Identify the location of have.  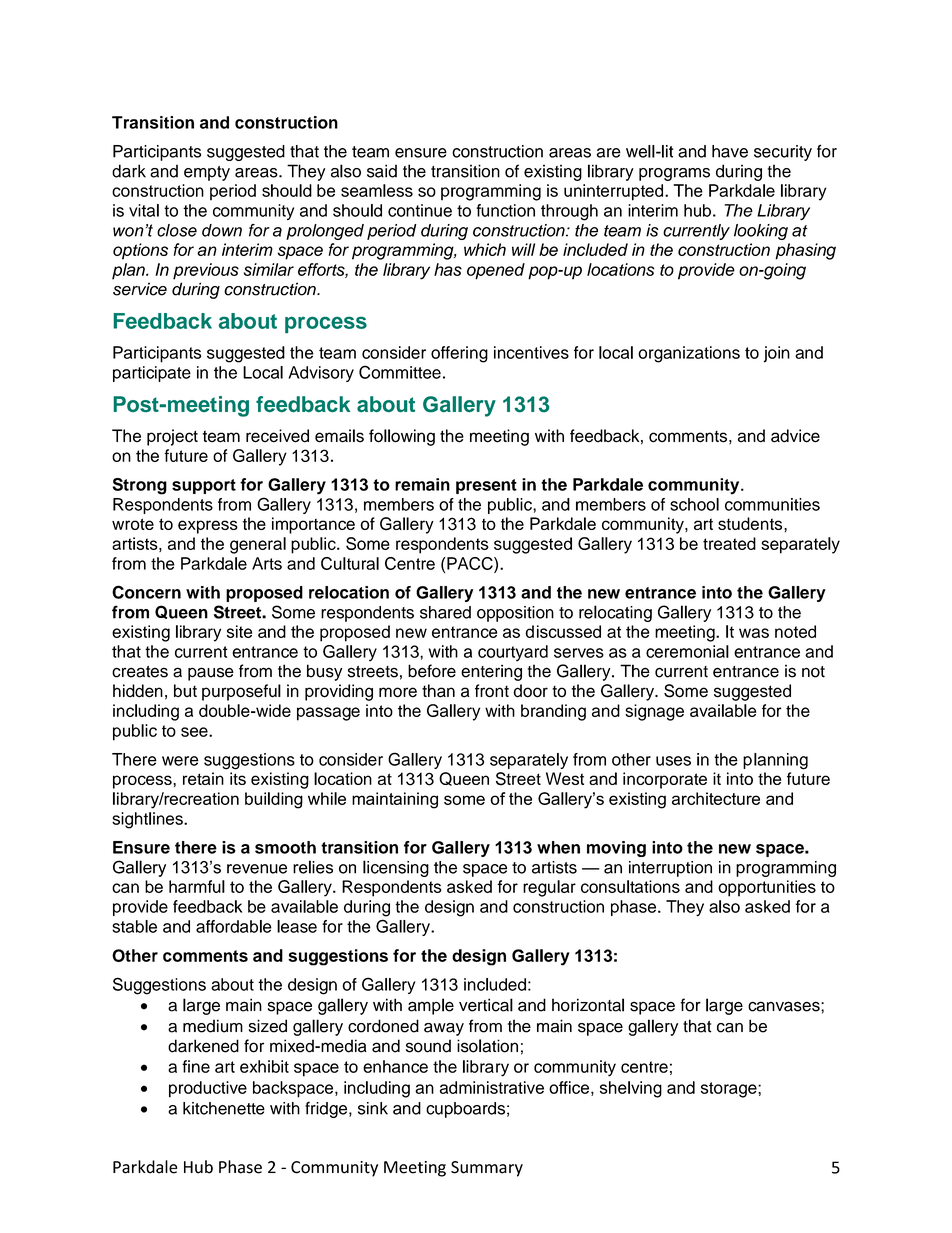
(730, 151).
